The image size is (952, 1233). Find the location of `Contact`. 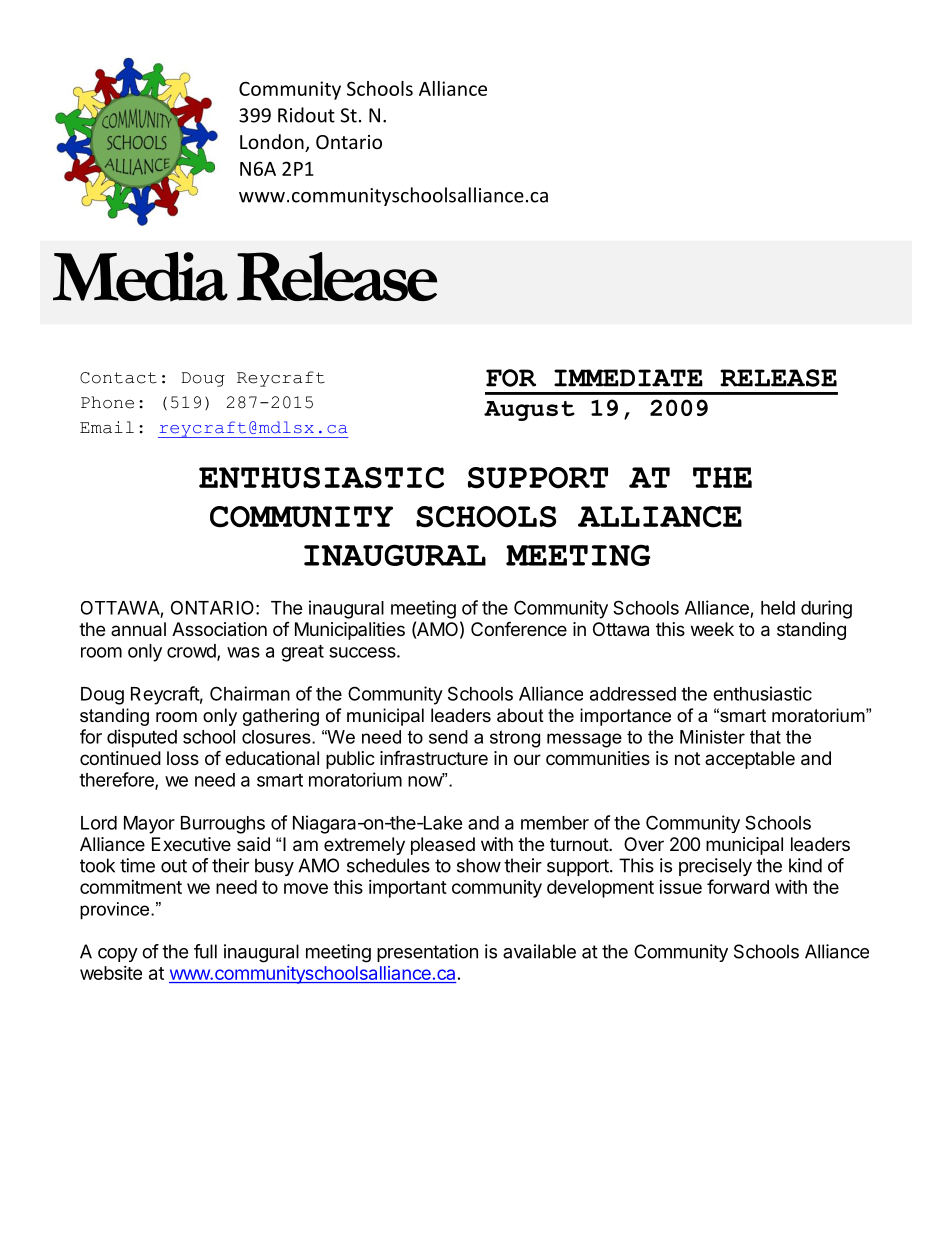

Contact is located at coordinates (118, 378).
